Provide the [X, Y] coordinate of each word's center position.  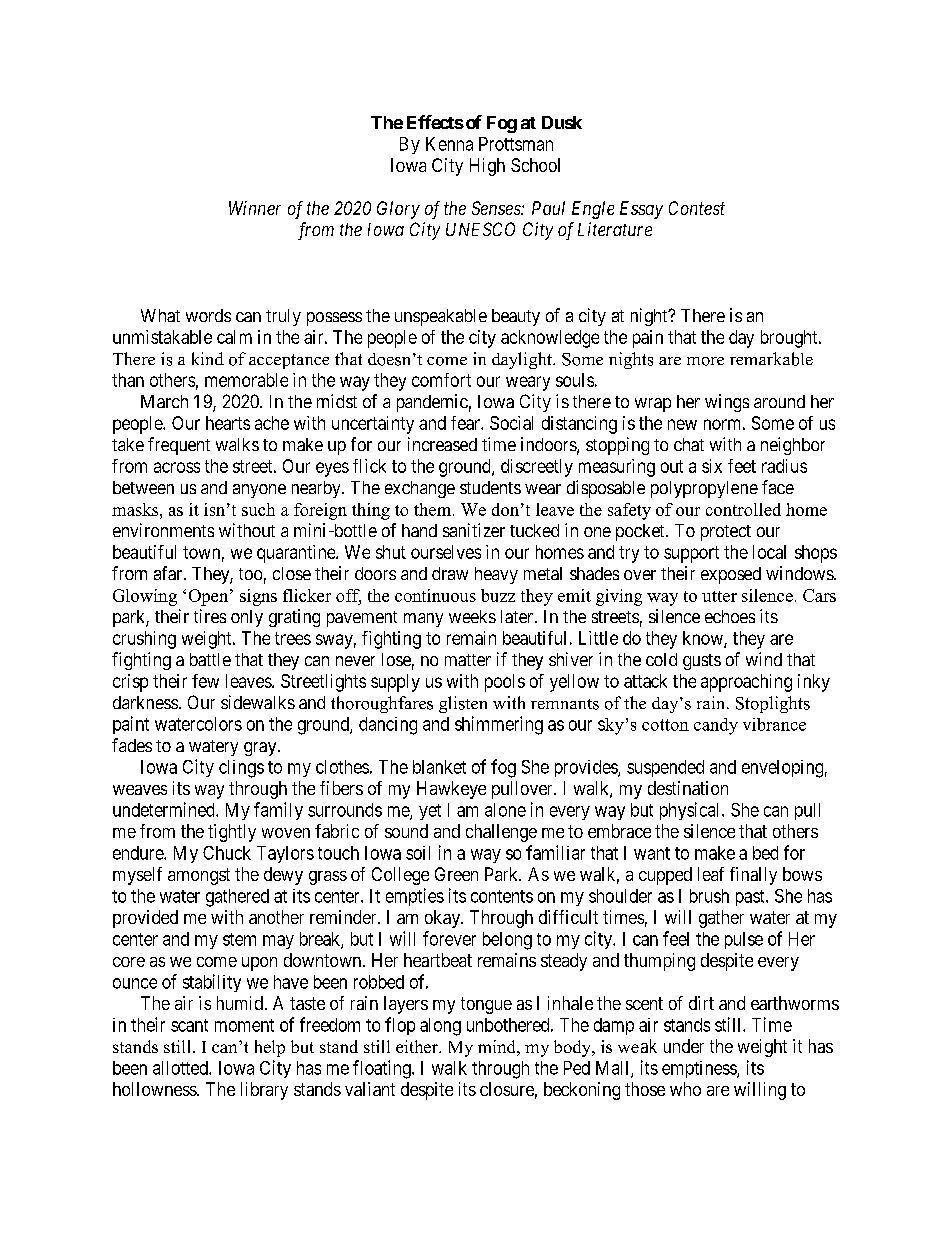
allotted [181, 1068]
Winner [255, 208]
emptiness [700, 1069]
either [418, 1046]
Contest [697, 208]
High [487, 167]
